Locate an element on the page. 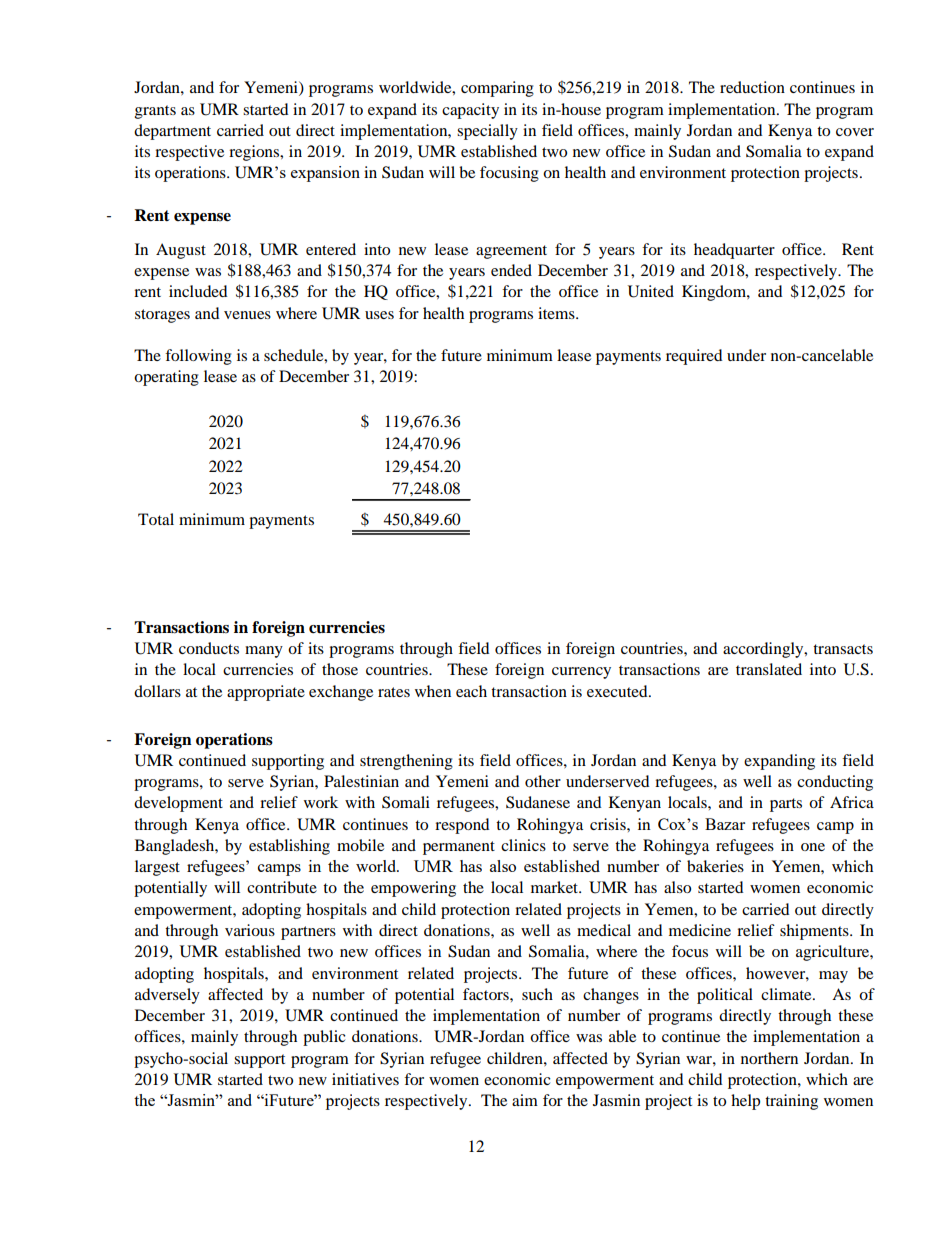  public is located at coordinates (324, 1038).
